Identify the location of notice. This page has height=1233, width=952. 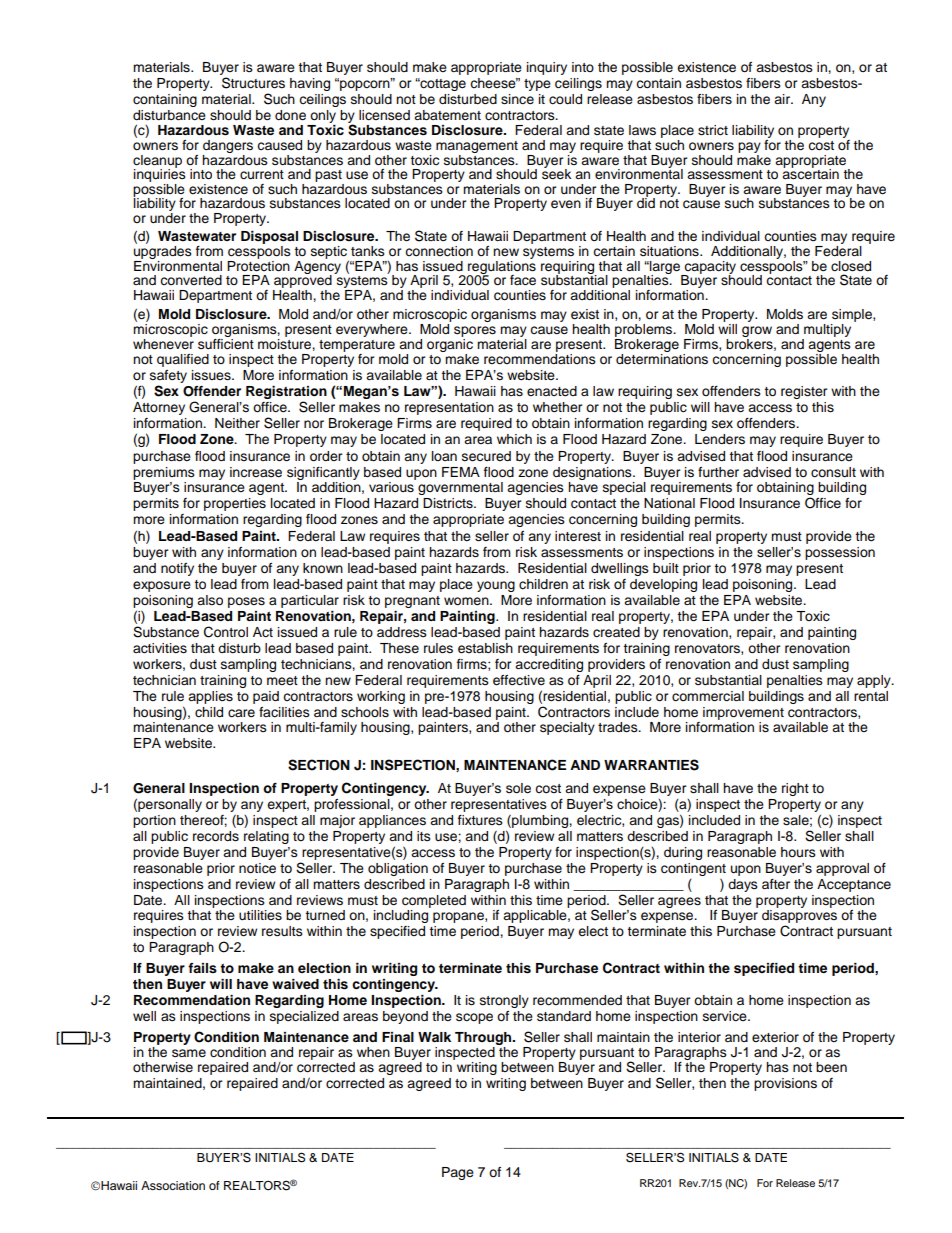
(257, 868).
